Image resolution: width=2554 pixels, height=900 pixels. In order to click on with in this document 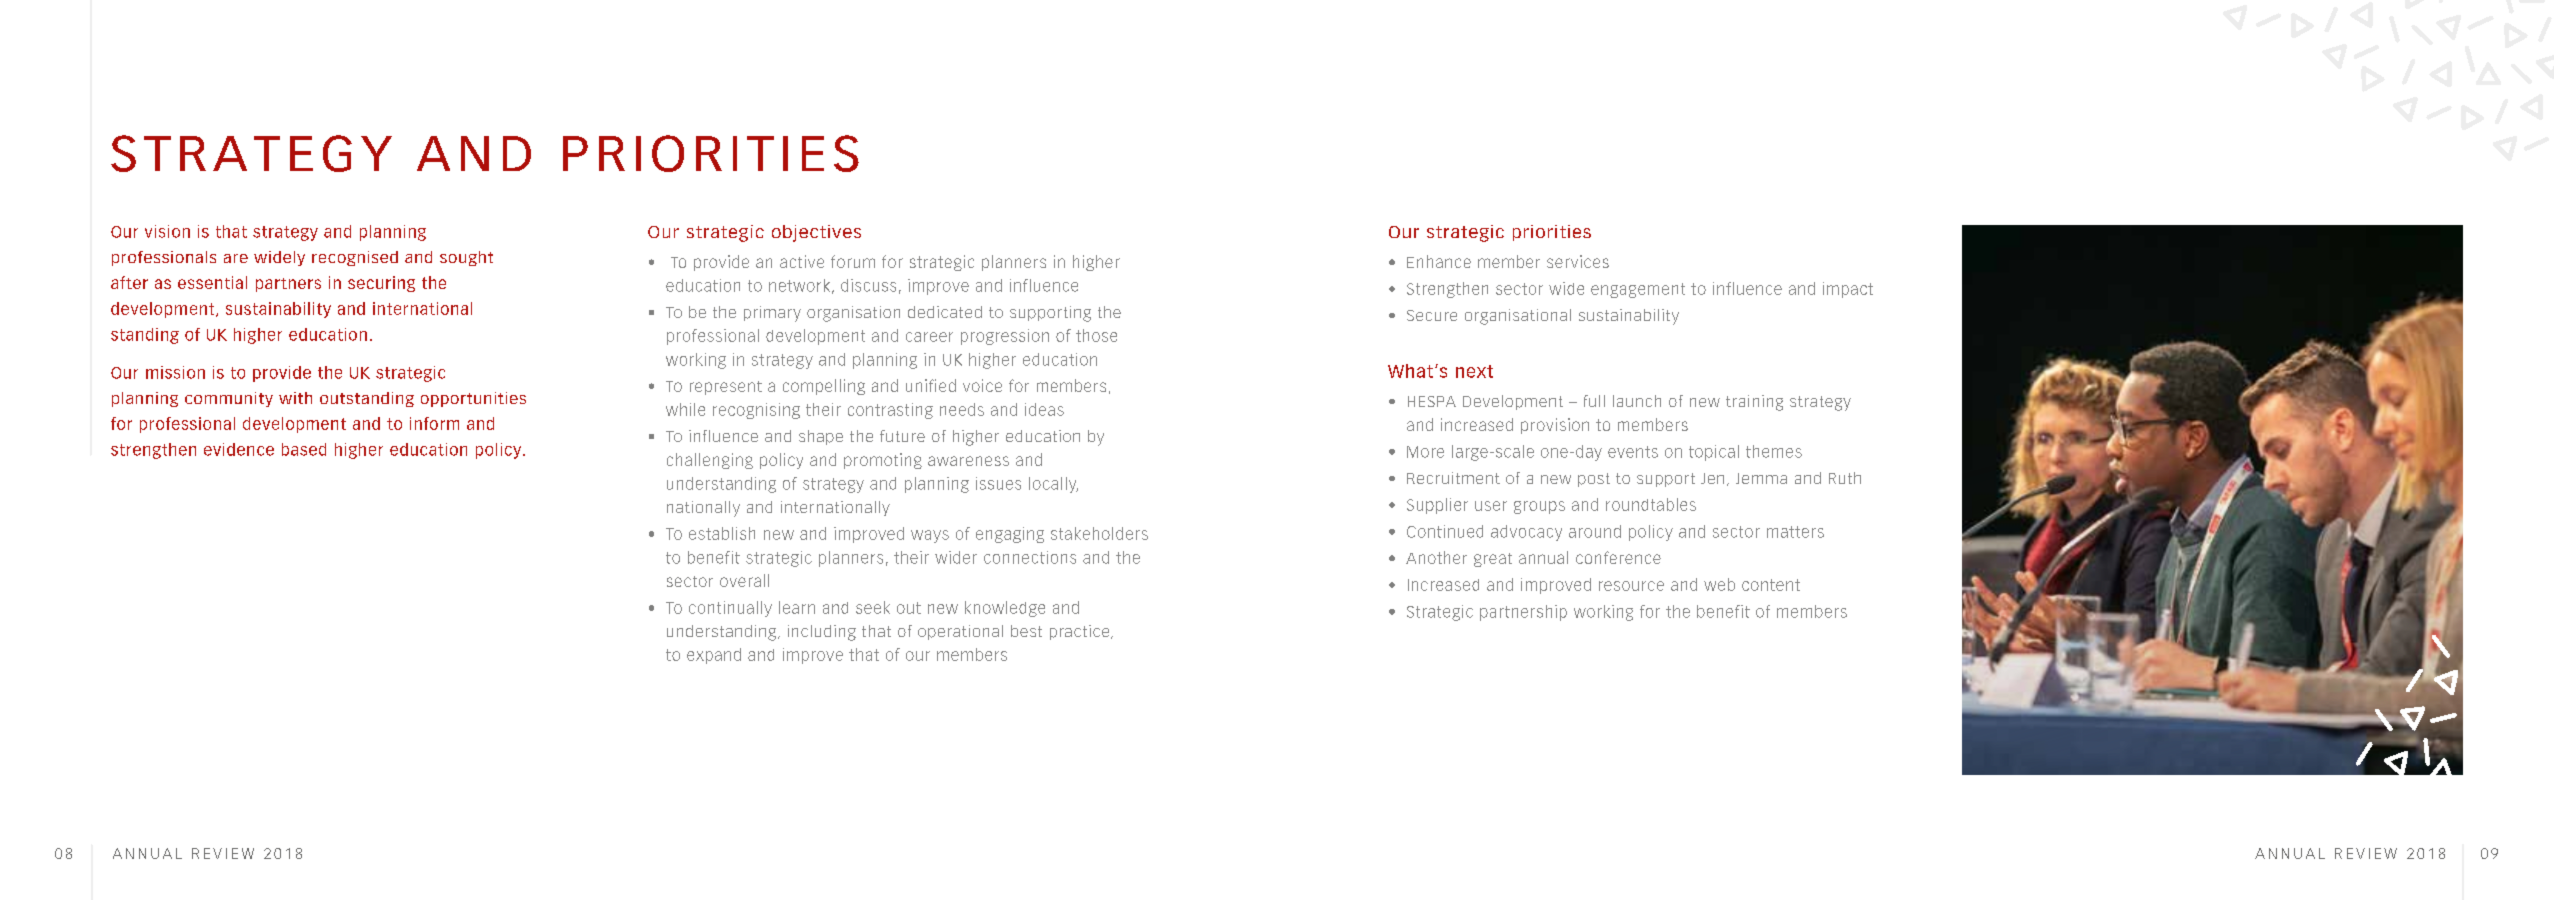, I will do `click(295, 398)`.
